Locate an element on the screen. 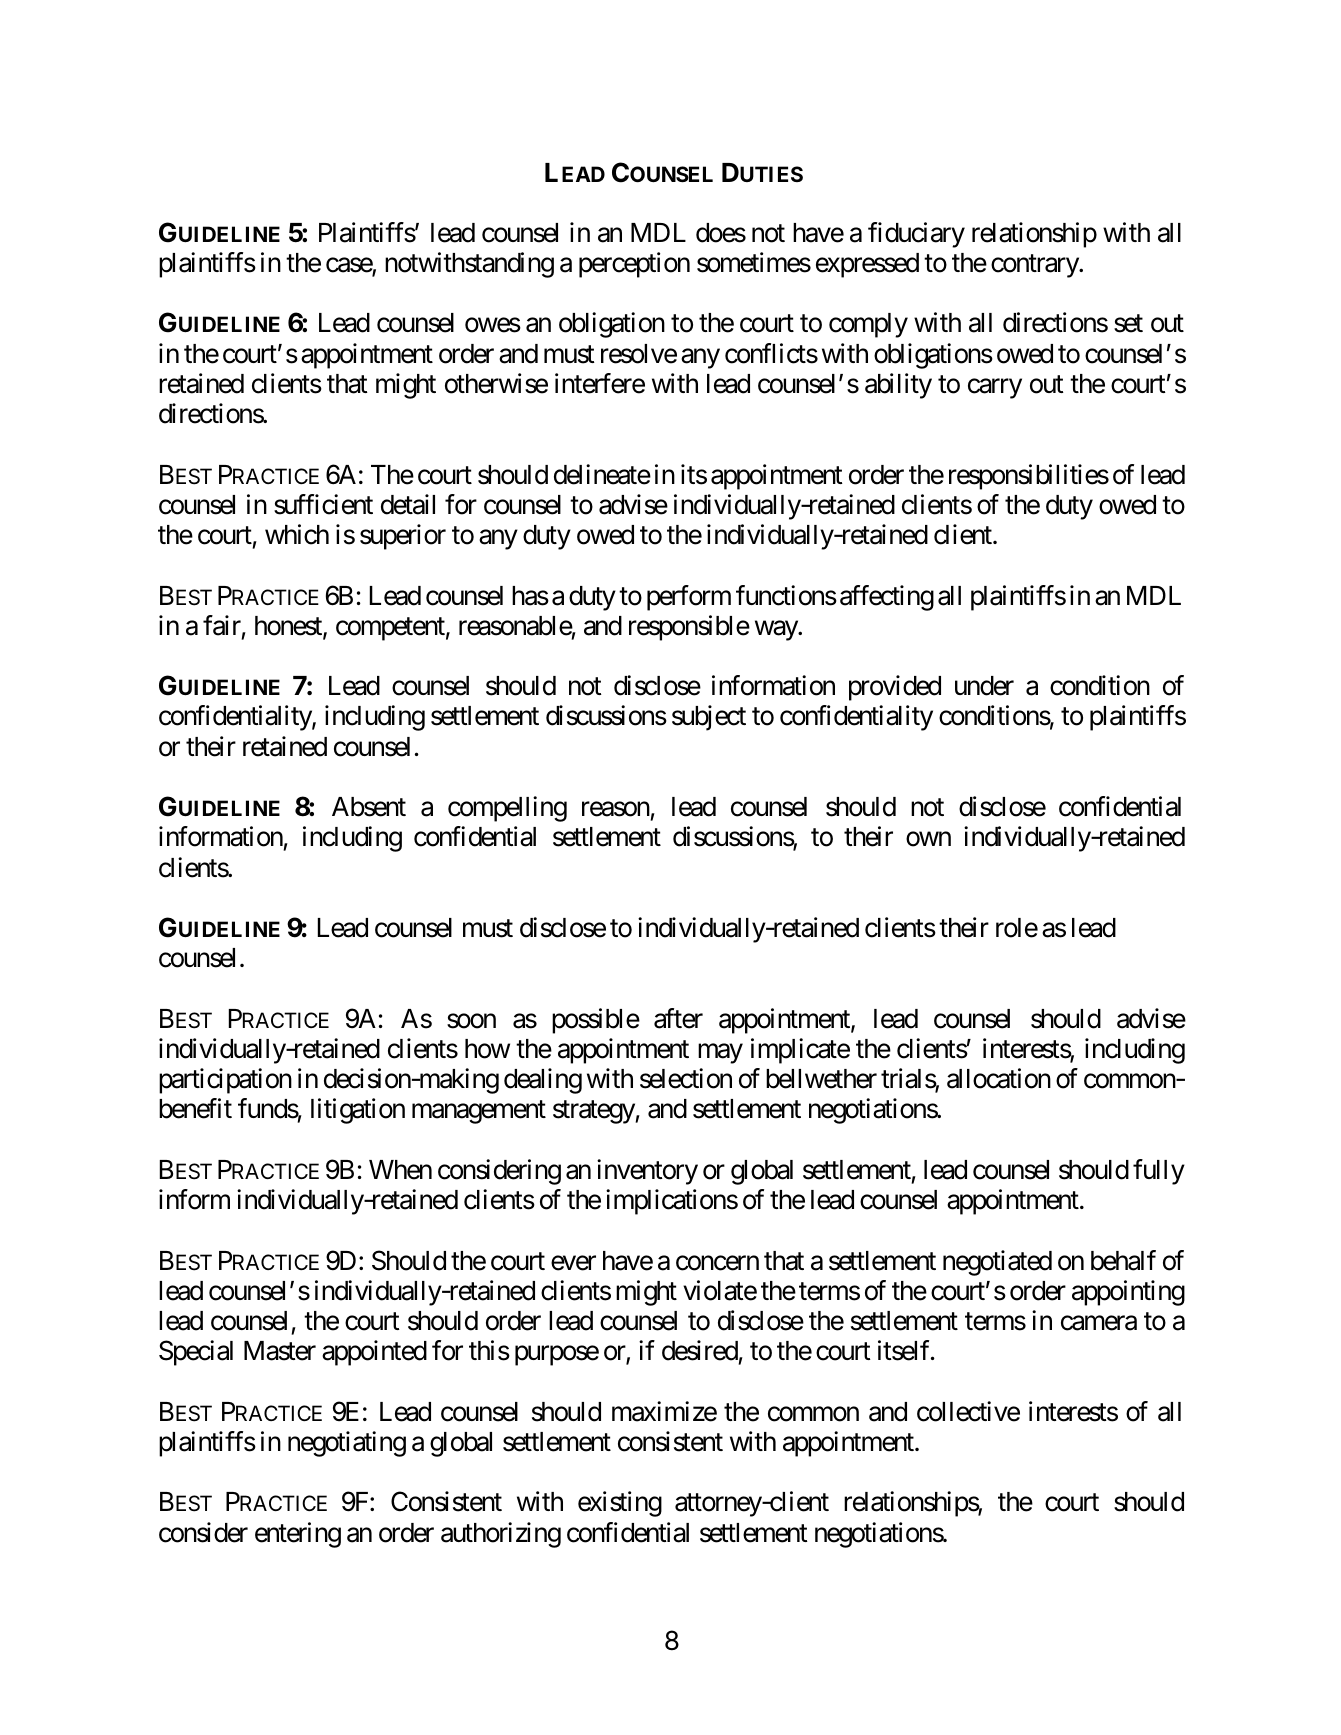  own is located at coordinates (928, 839).
